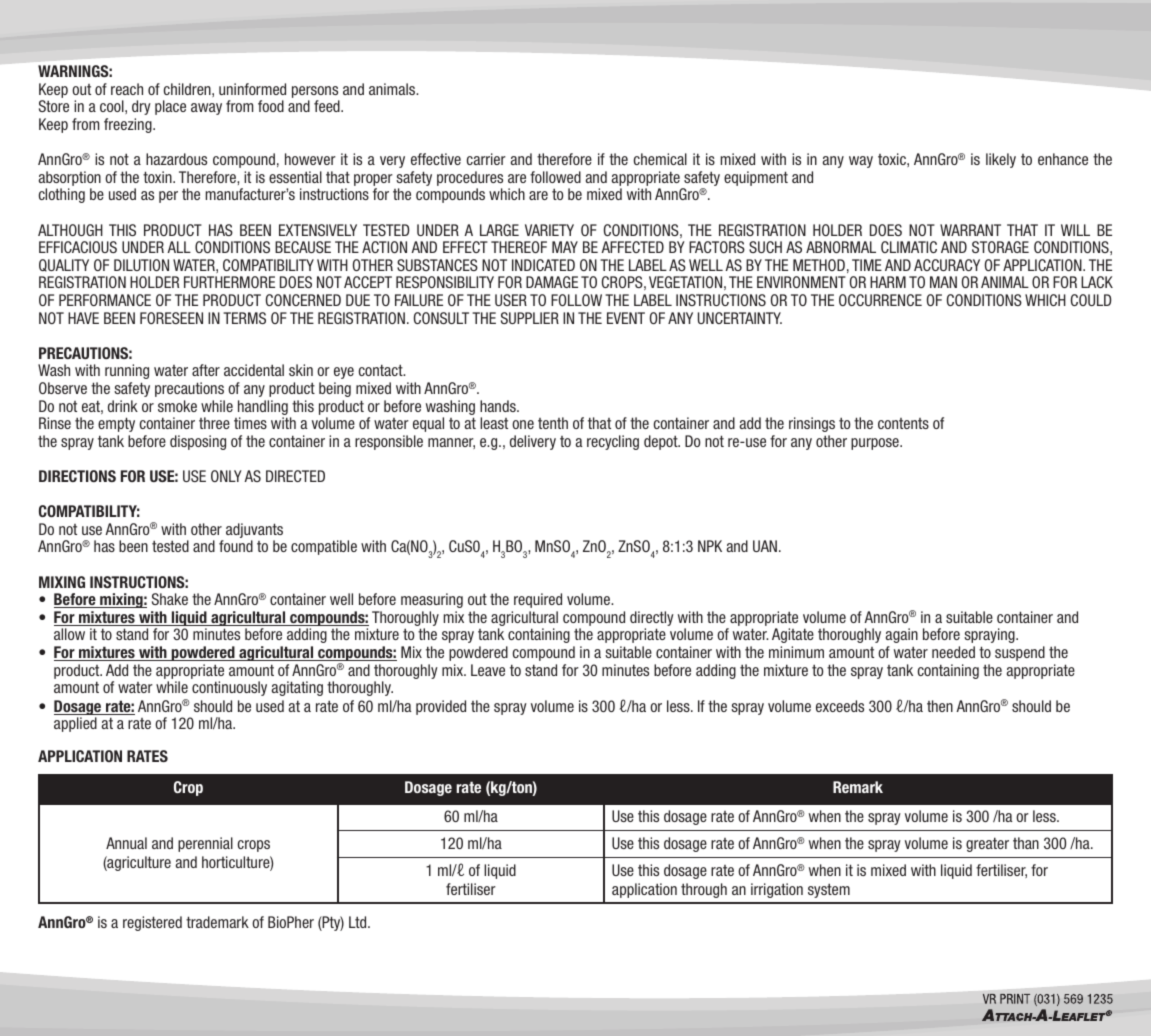 The height and width of the screenshot is (1036, 1151). I want to click on registered, so click(152, 923).
